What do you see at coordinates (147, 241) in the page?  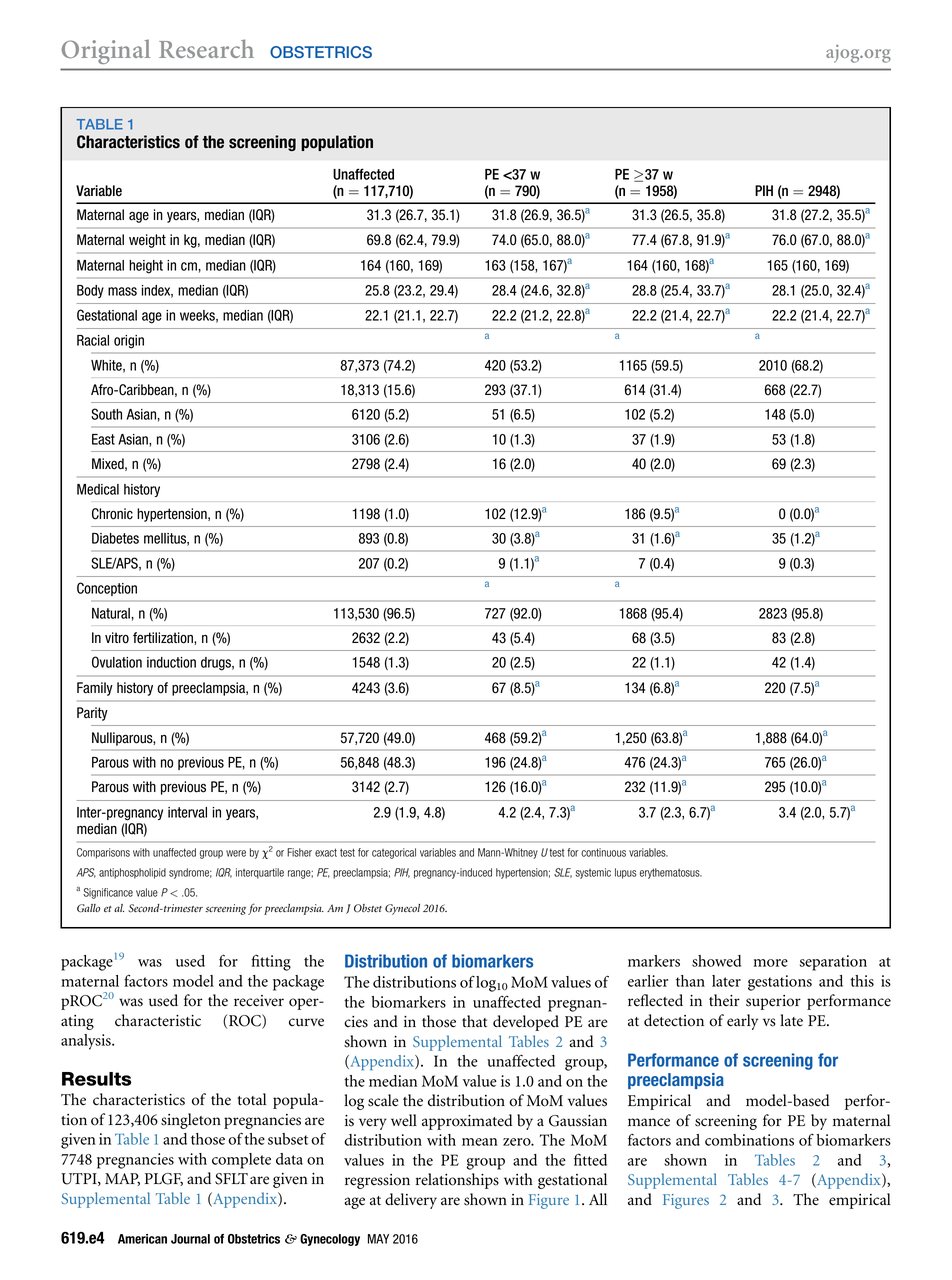 I see `weight` at bounding box center [147, 241].
